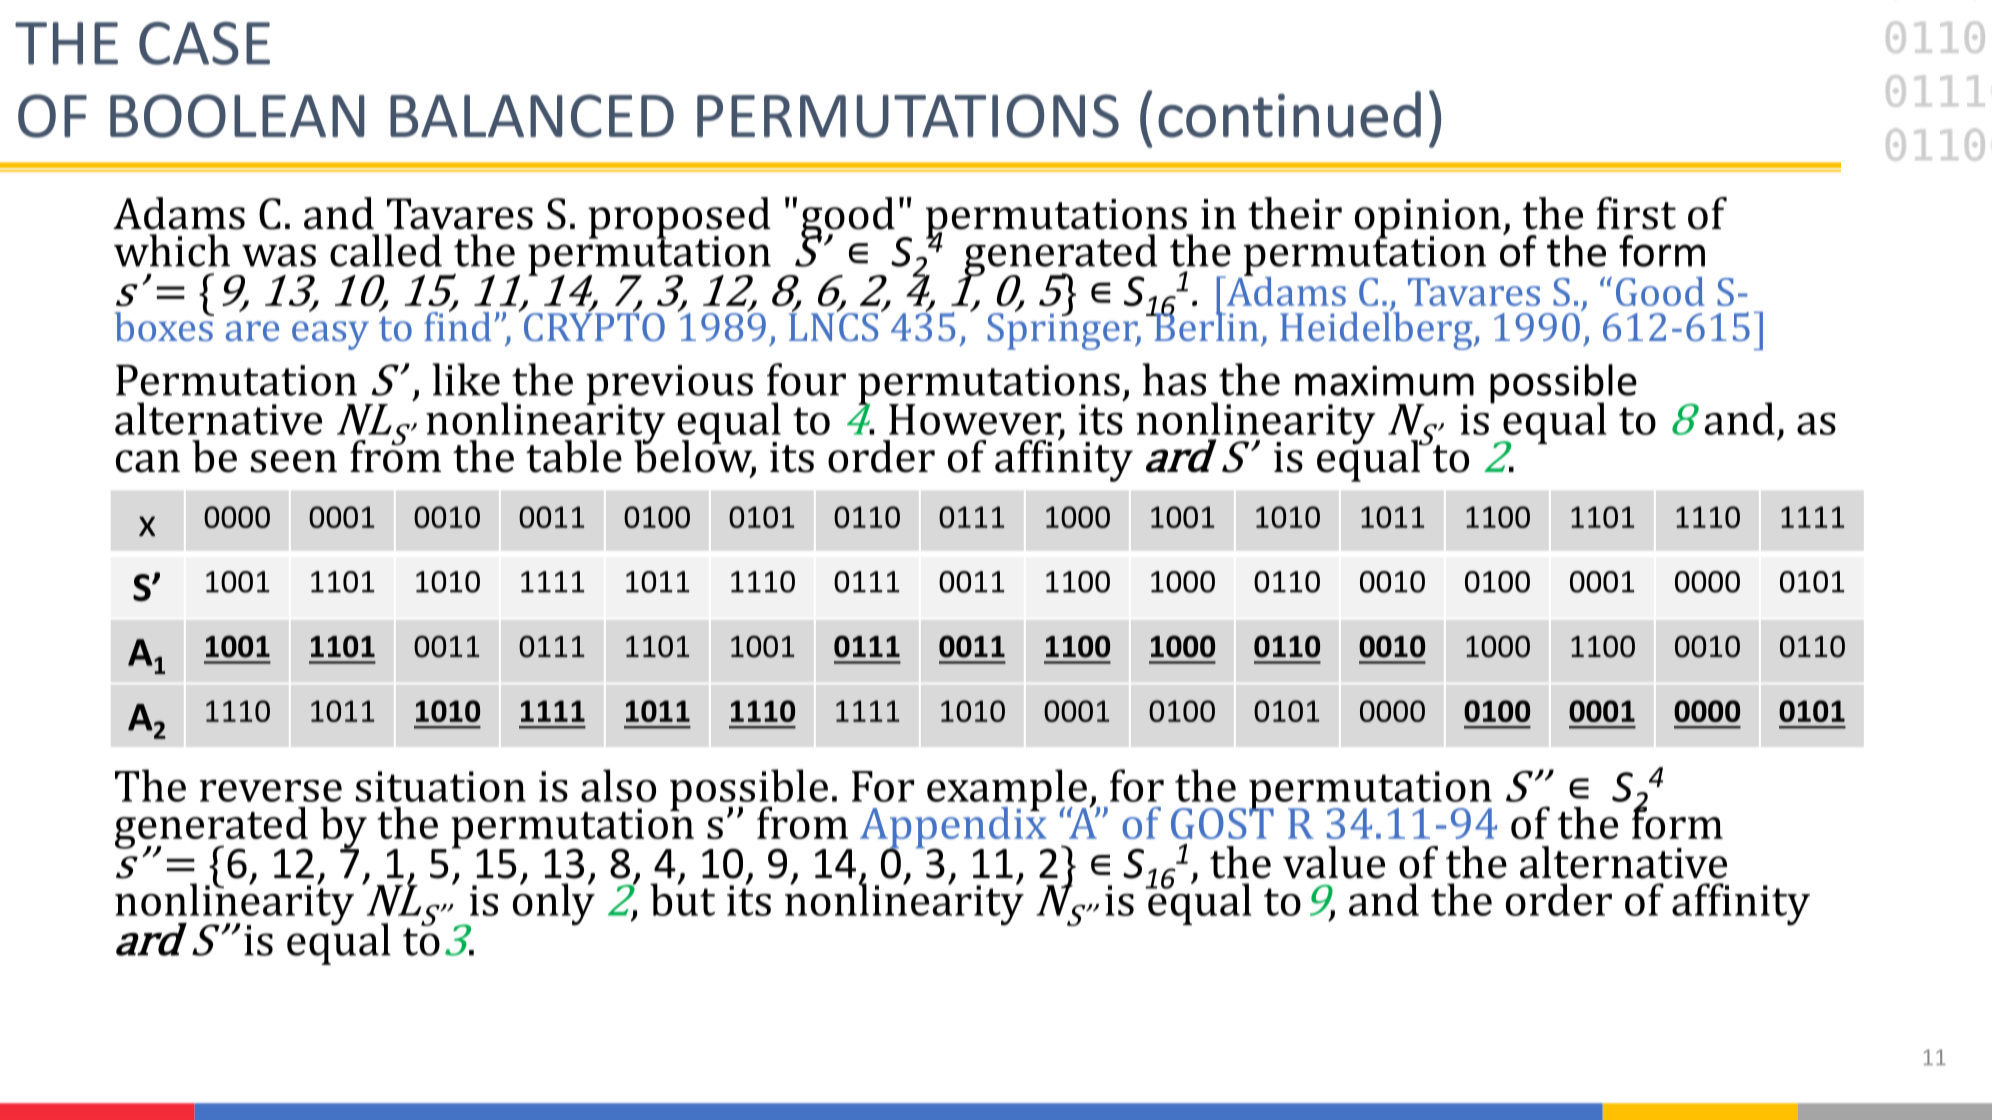 The image size is (1992, 1120). Describe the element at coordinates (294, 461) in the page. I see `seen` at that location.
